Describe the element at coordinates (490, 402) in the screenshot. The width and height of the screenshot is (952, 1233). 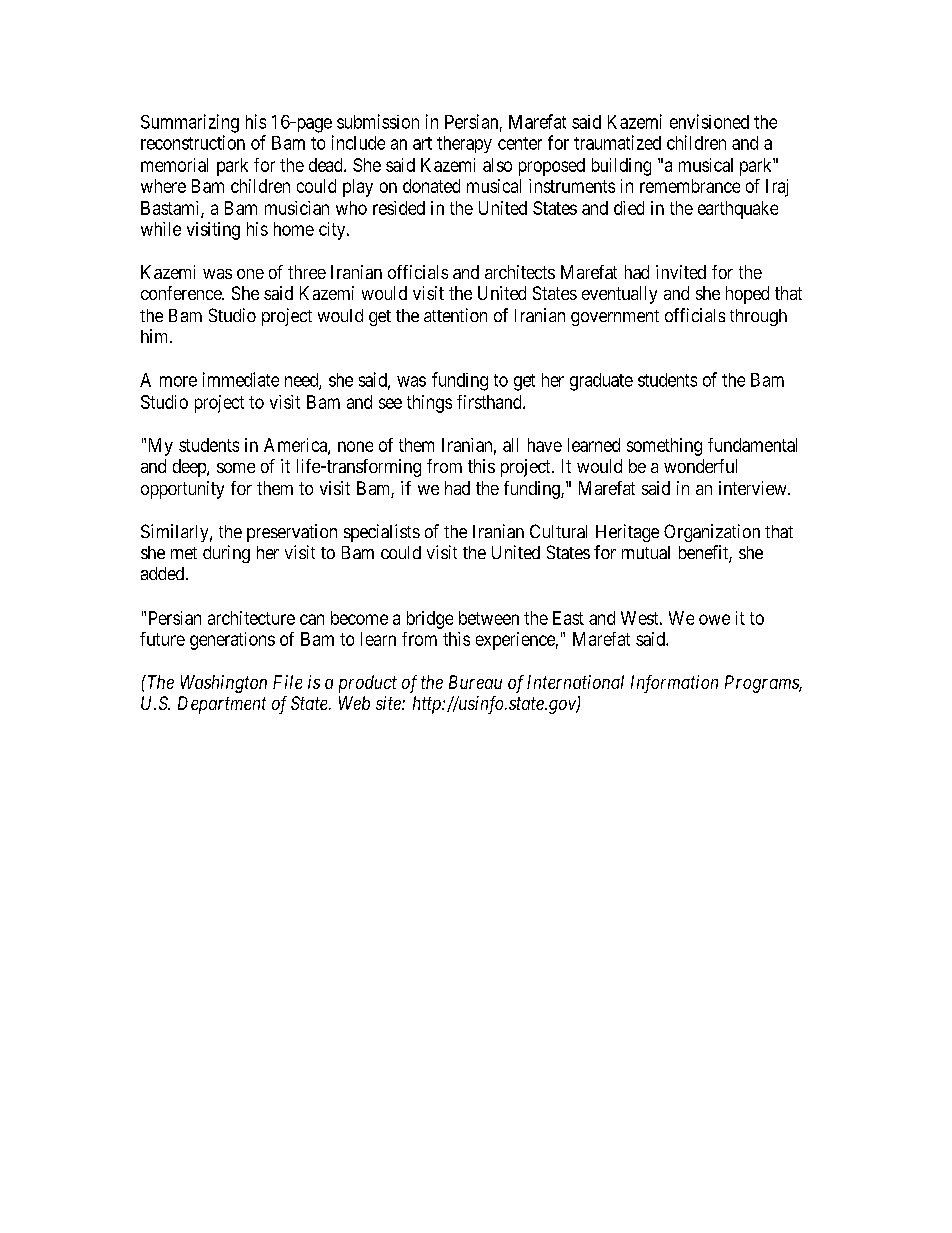
I see `firsthand` at that location.
